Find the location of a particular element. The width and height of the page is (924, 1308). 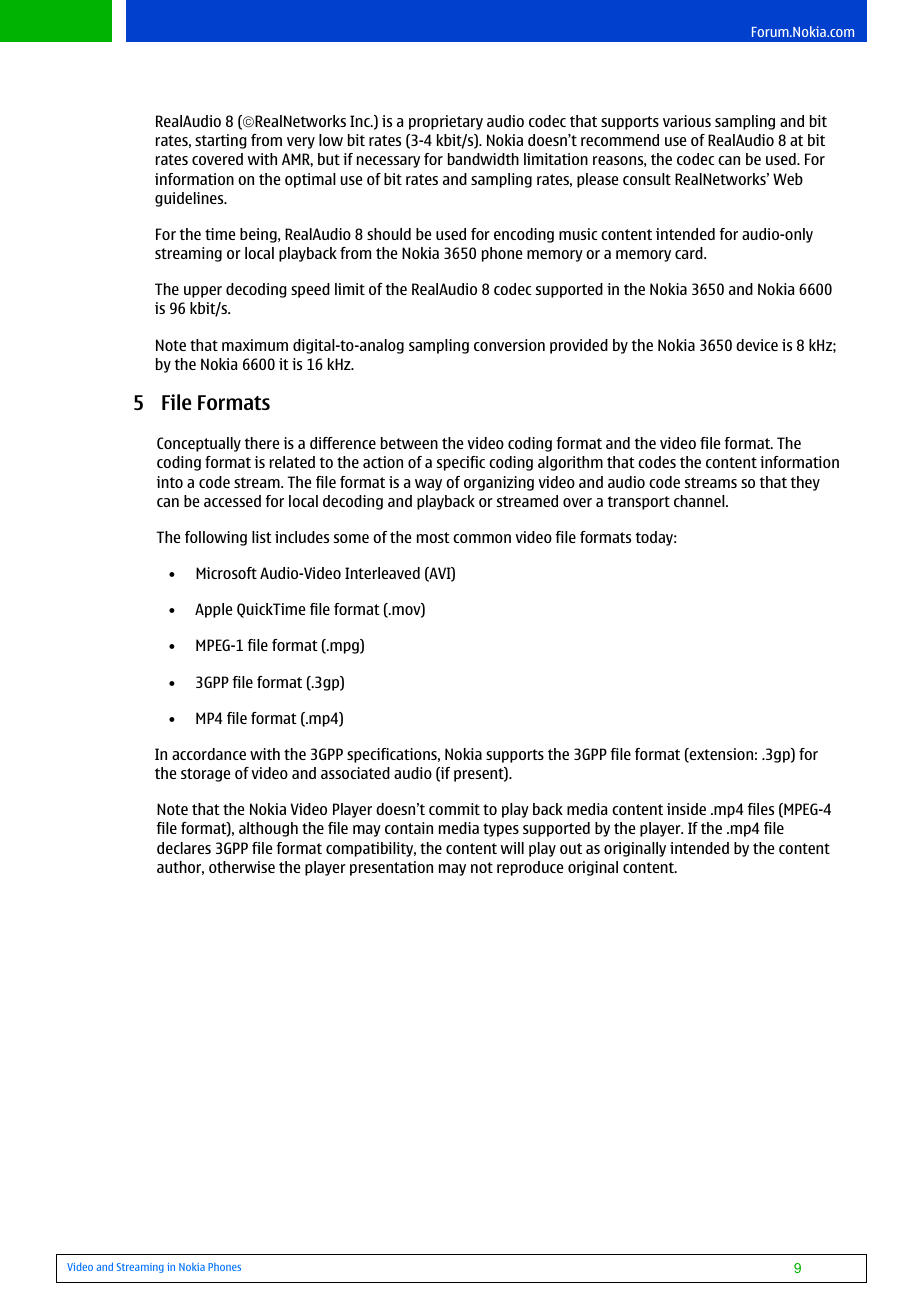

device is located at coordinates (757, 345).
